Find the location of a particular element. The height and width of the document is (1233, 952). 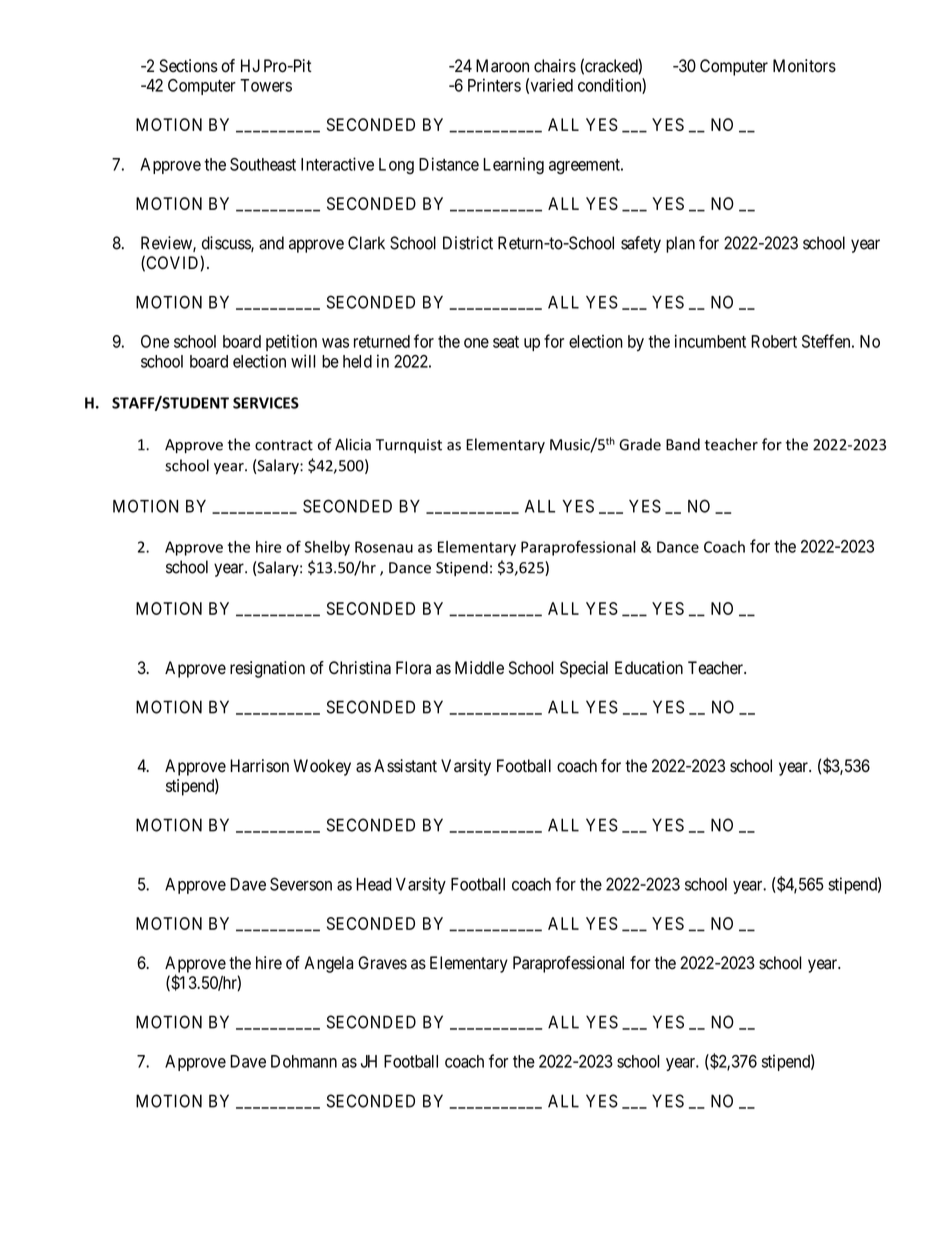

Band is located at coordinates (683, 444).
